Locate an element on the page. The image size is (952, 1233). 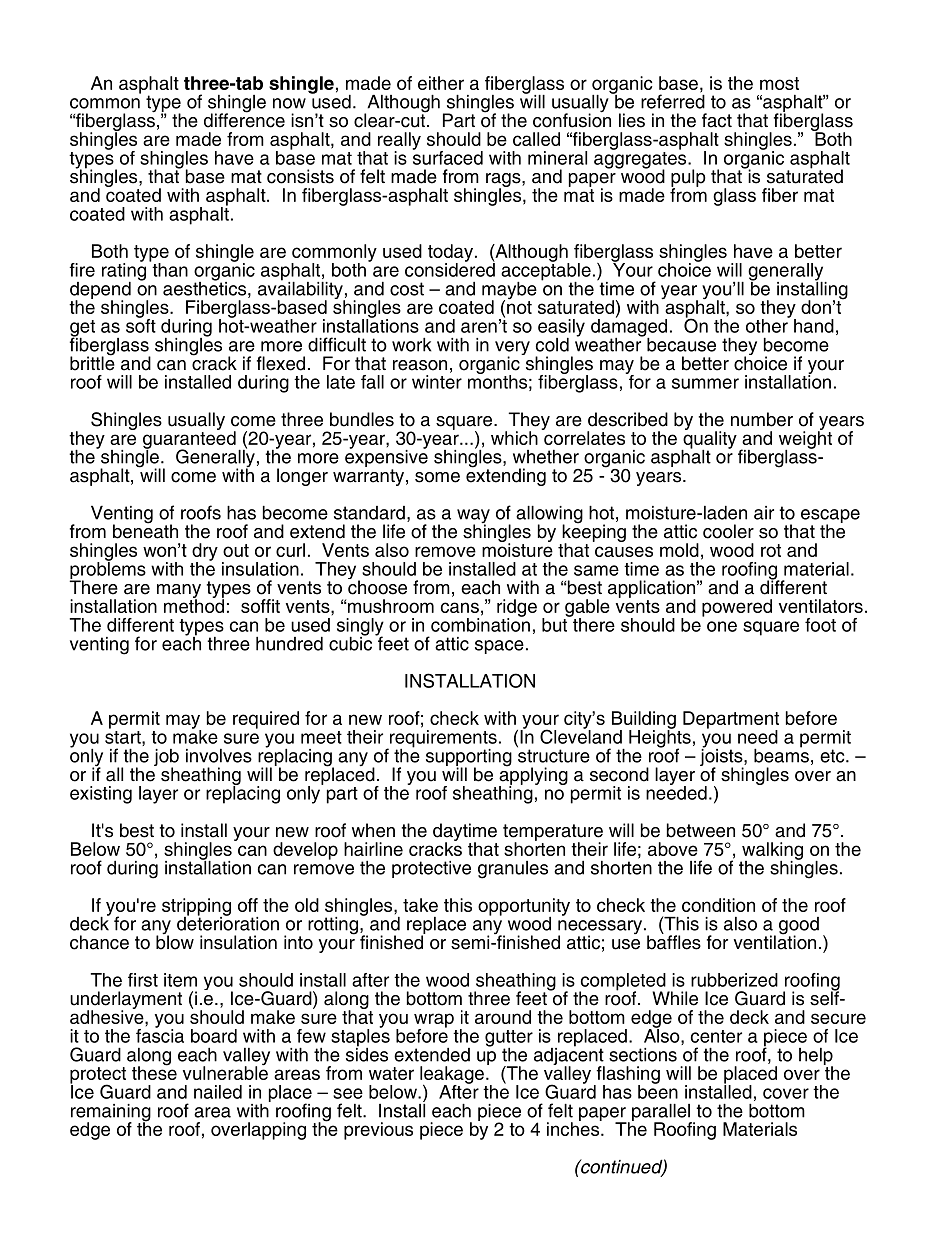
difference is located at coordinates (244, 119).
